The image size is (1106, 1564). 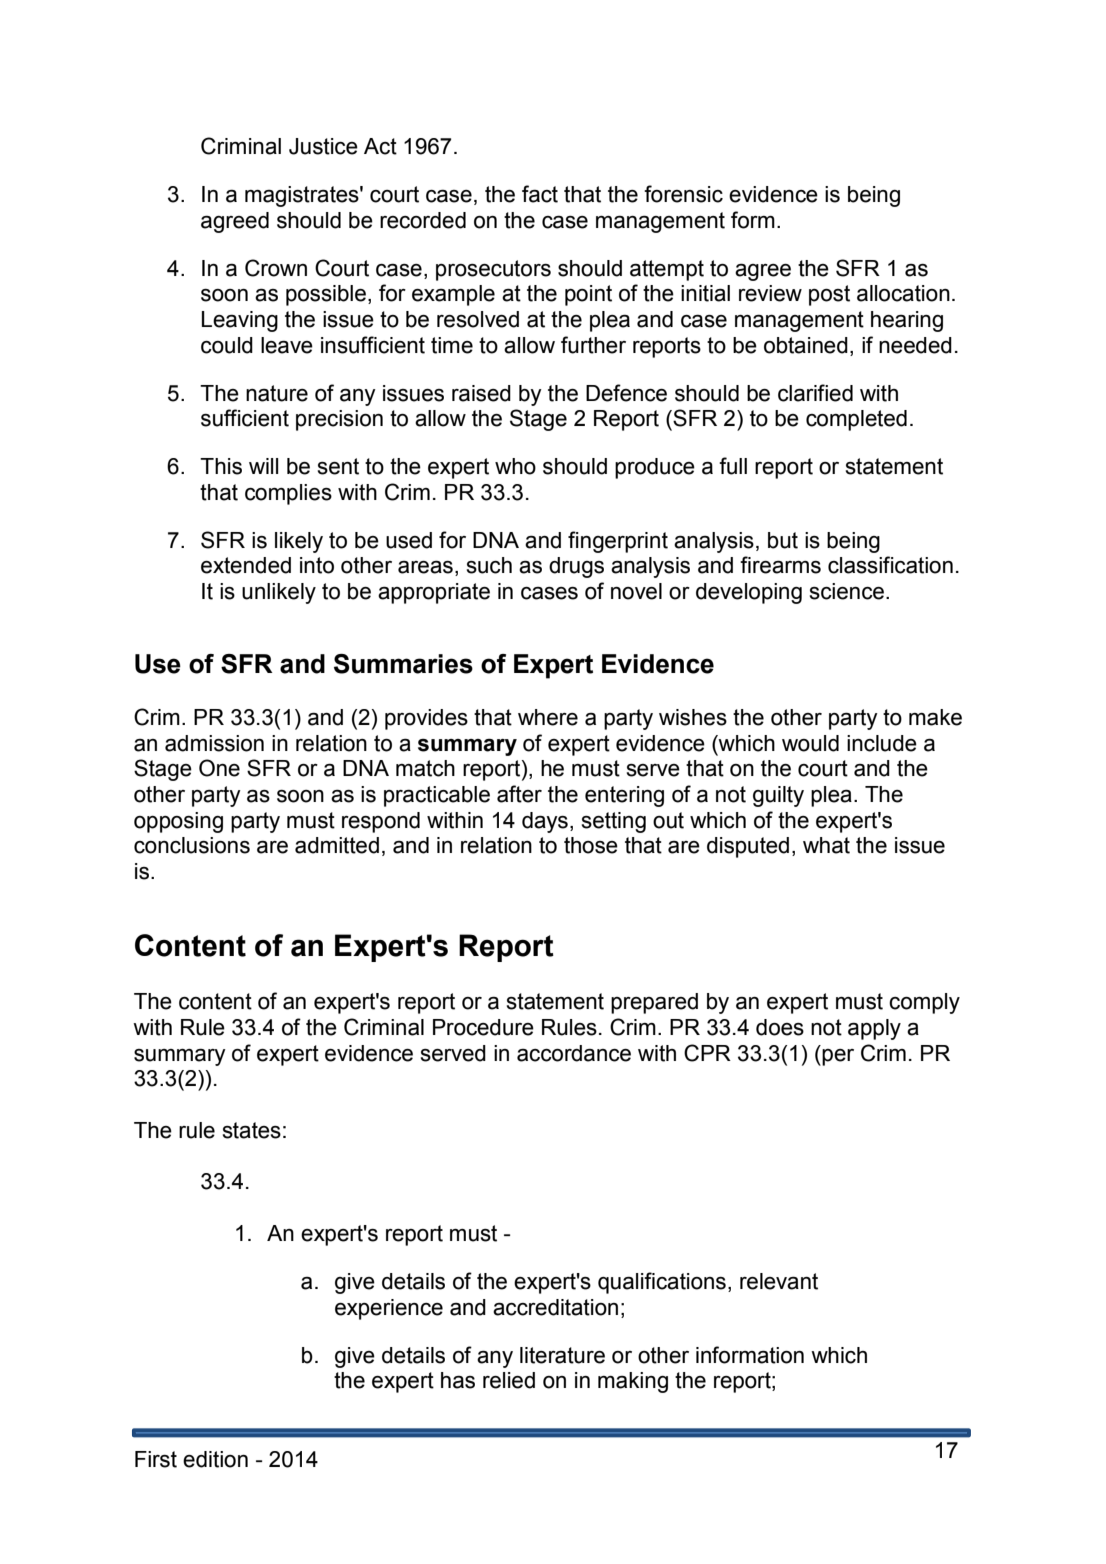 I want to click on Justice, so click(x=323, y=146).
